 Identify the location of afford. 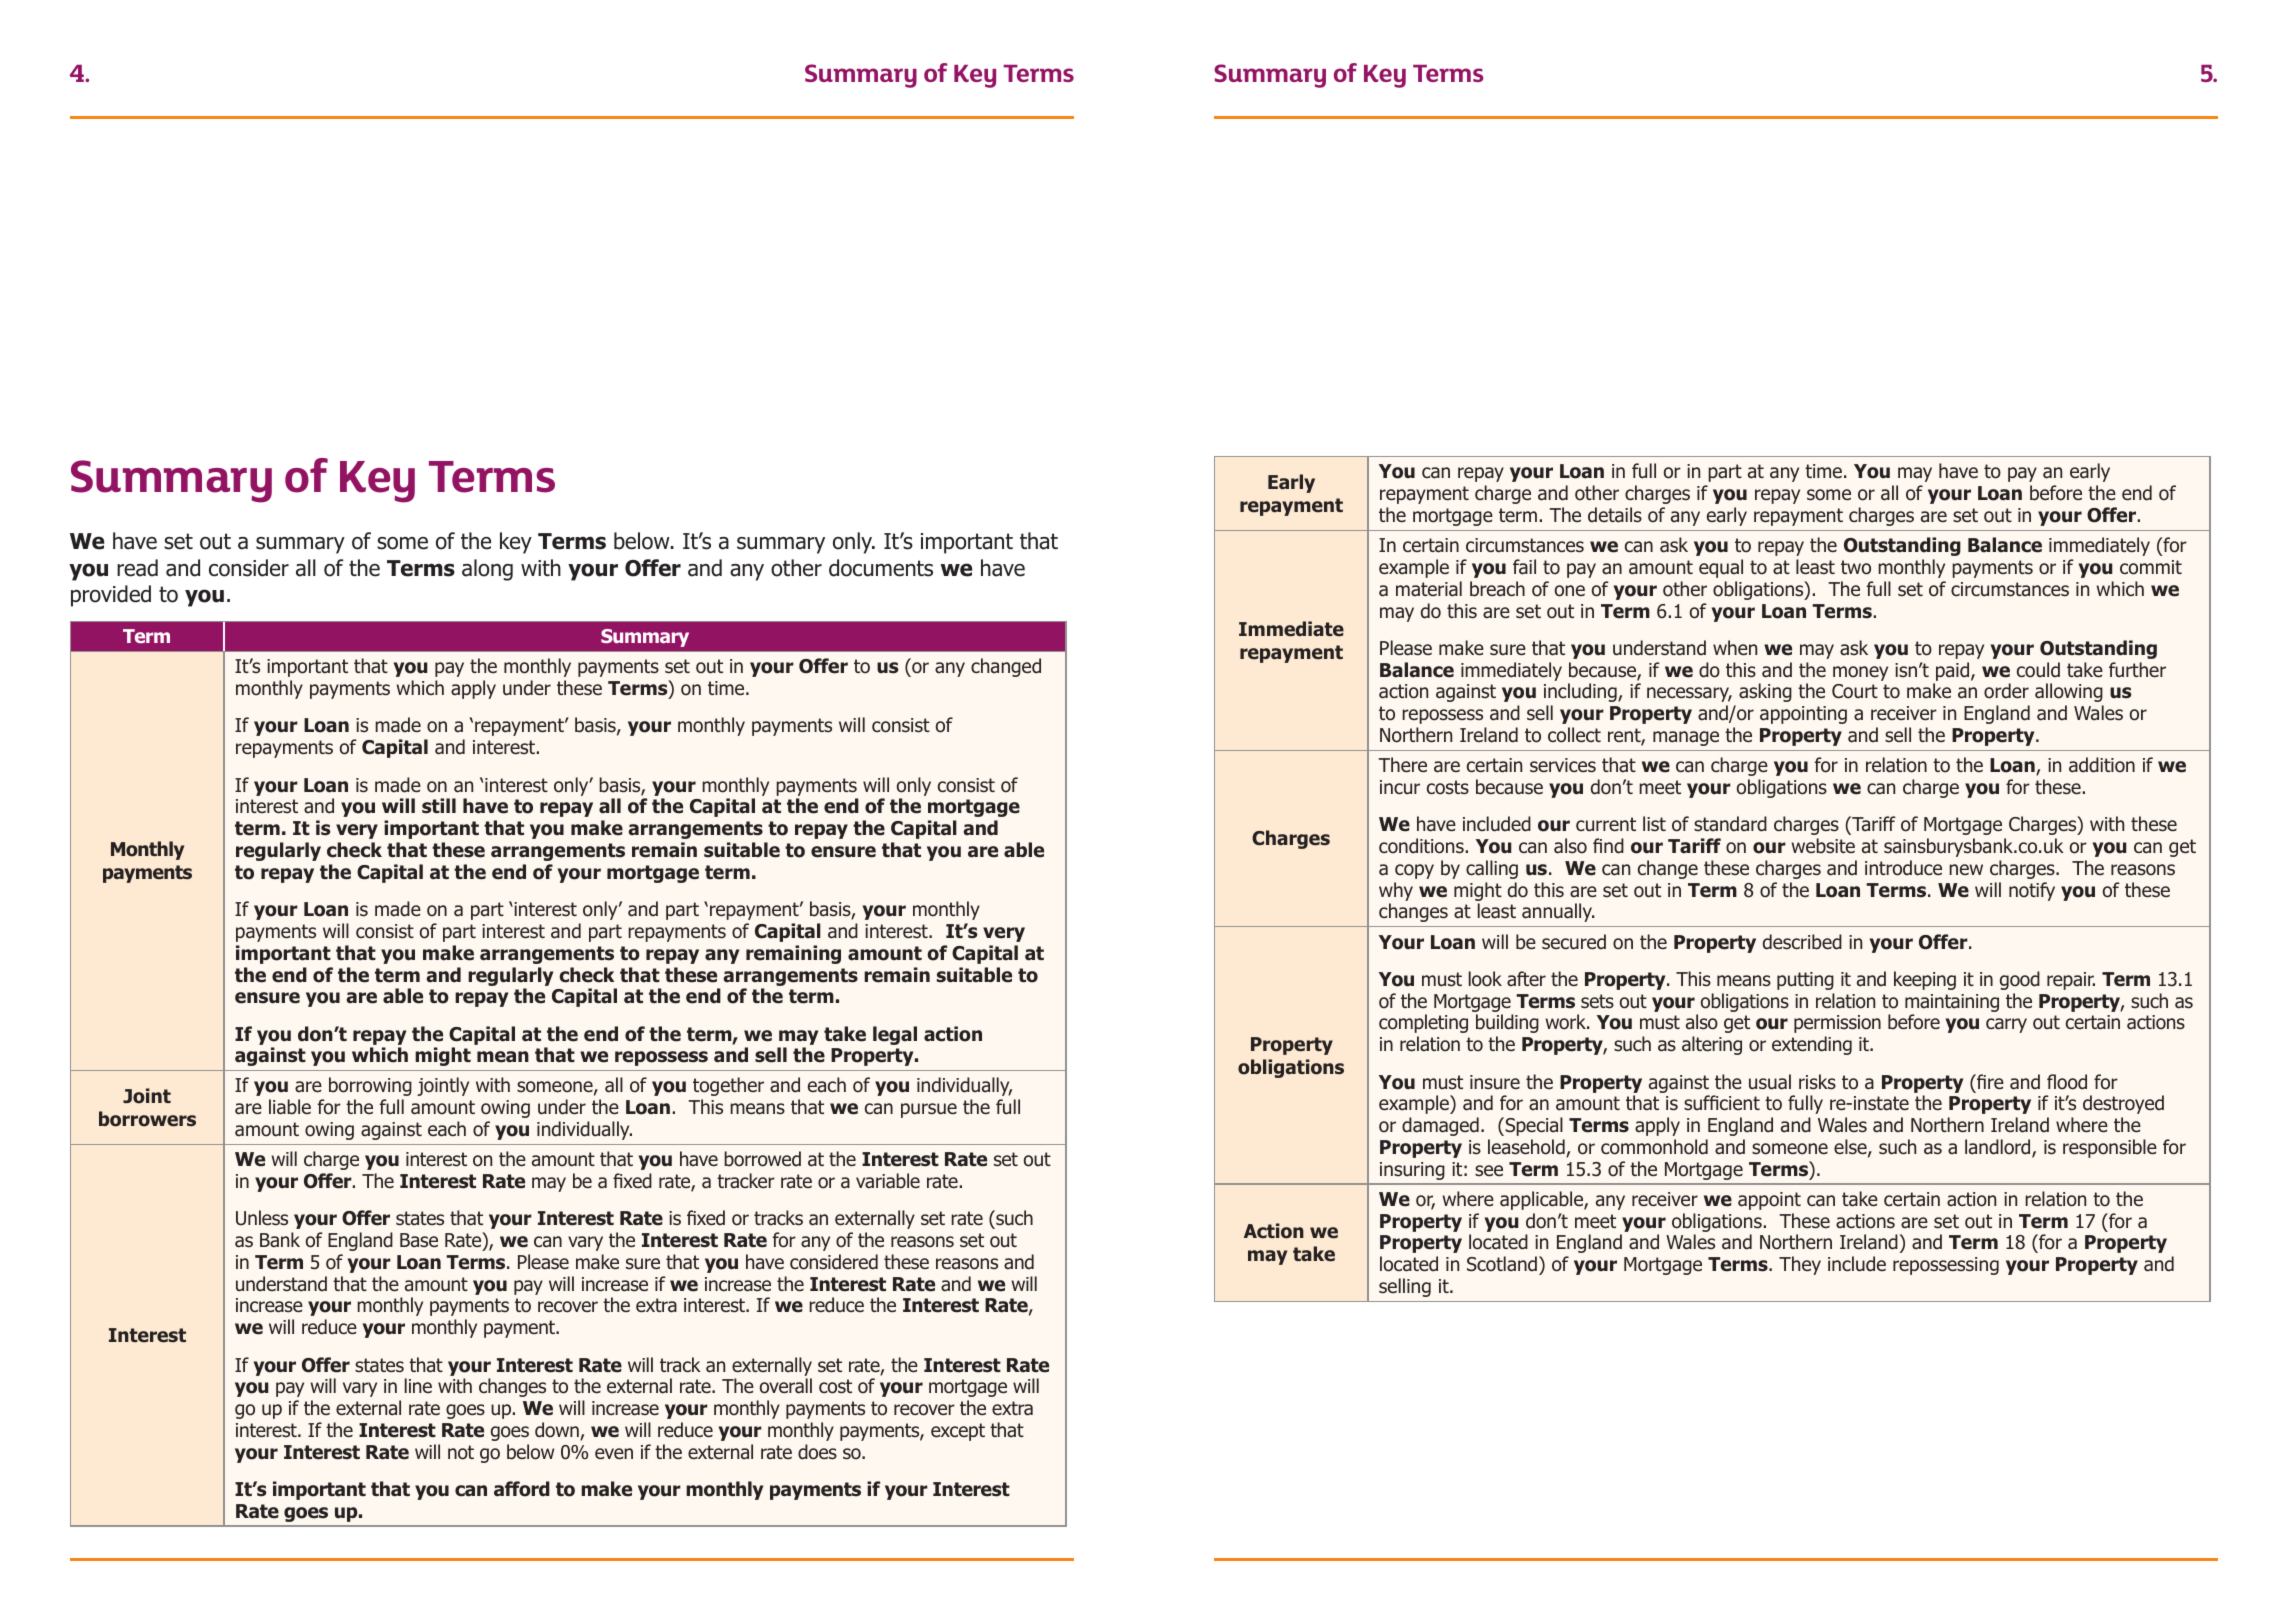
(522, 1489).
